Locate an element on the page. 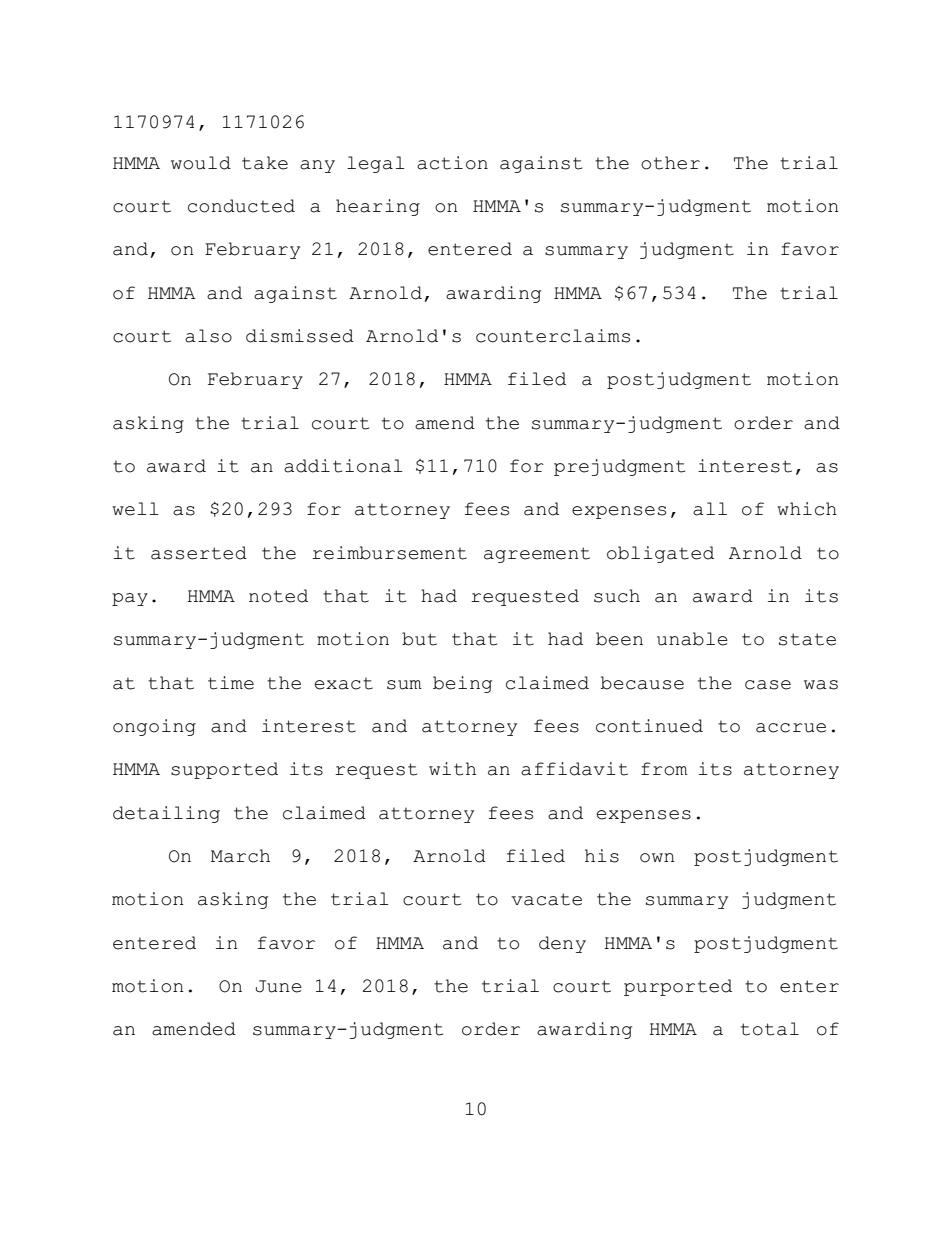 The image size is (952, 1233). June is located at coordinates (279, 986).
